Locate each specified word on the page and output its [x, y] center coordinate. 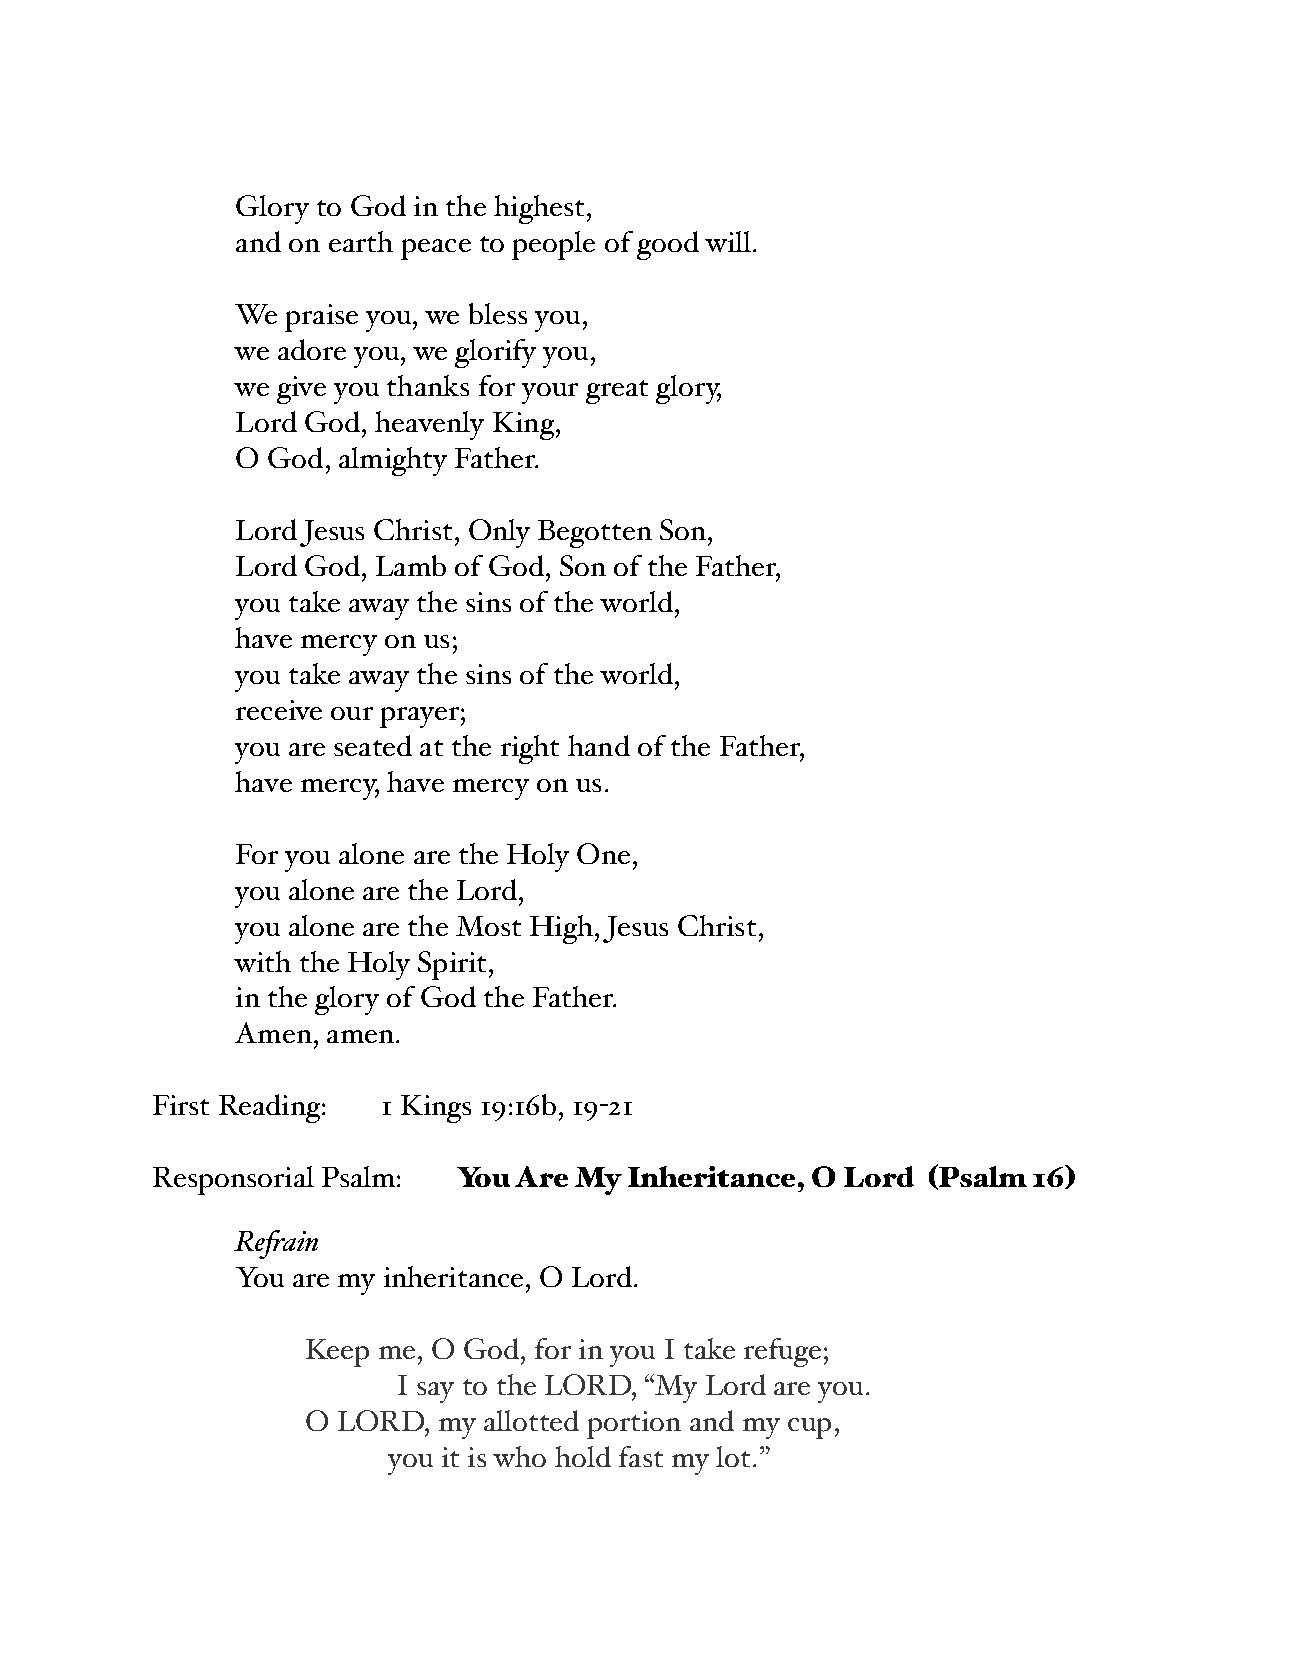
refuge [782, 1352]
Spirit [452, 965]
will [728, 241]
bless [498, 313]
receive [279, 710]
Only [499, 533]
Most [488, 926]
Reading [269, 1108]
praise [321, 318]
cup [809, 1428]
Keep [337, 1353]
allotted [531, 1420]
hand [599, 745]
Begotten [595, 534]
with [262, 961]
